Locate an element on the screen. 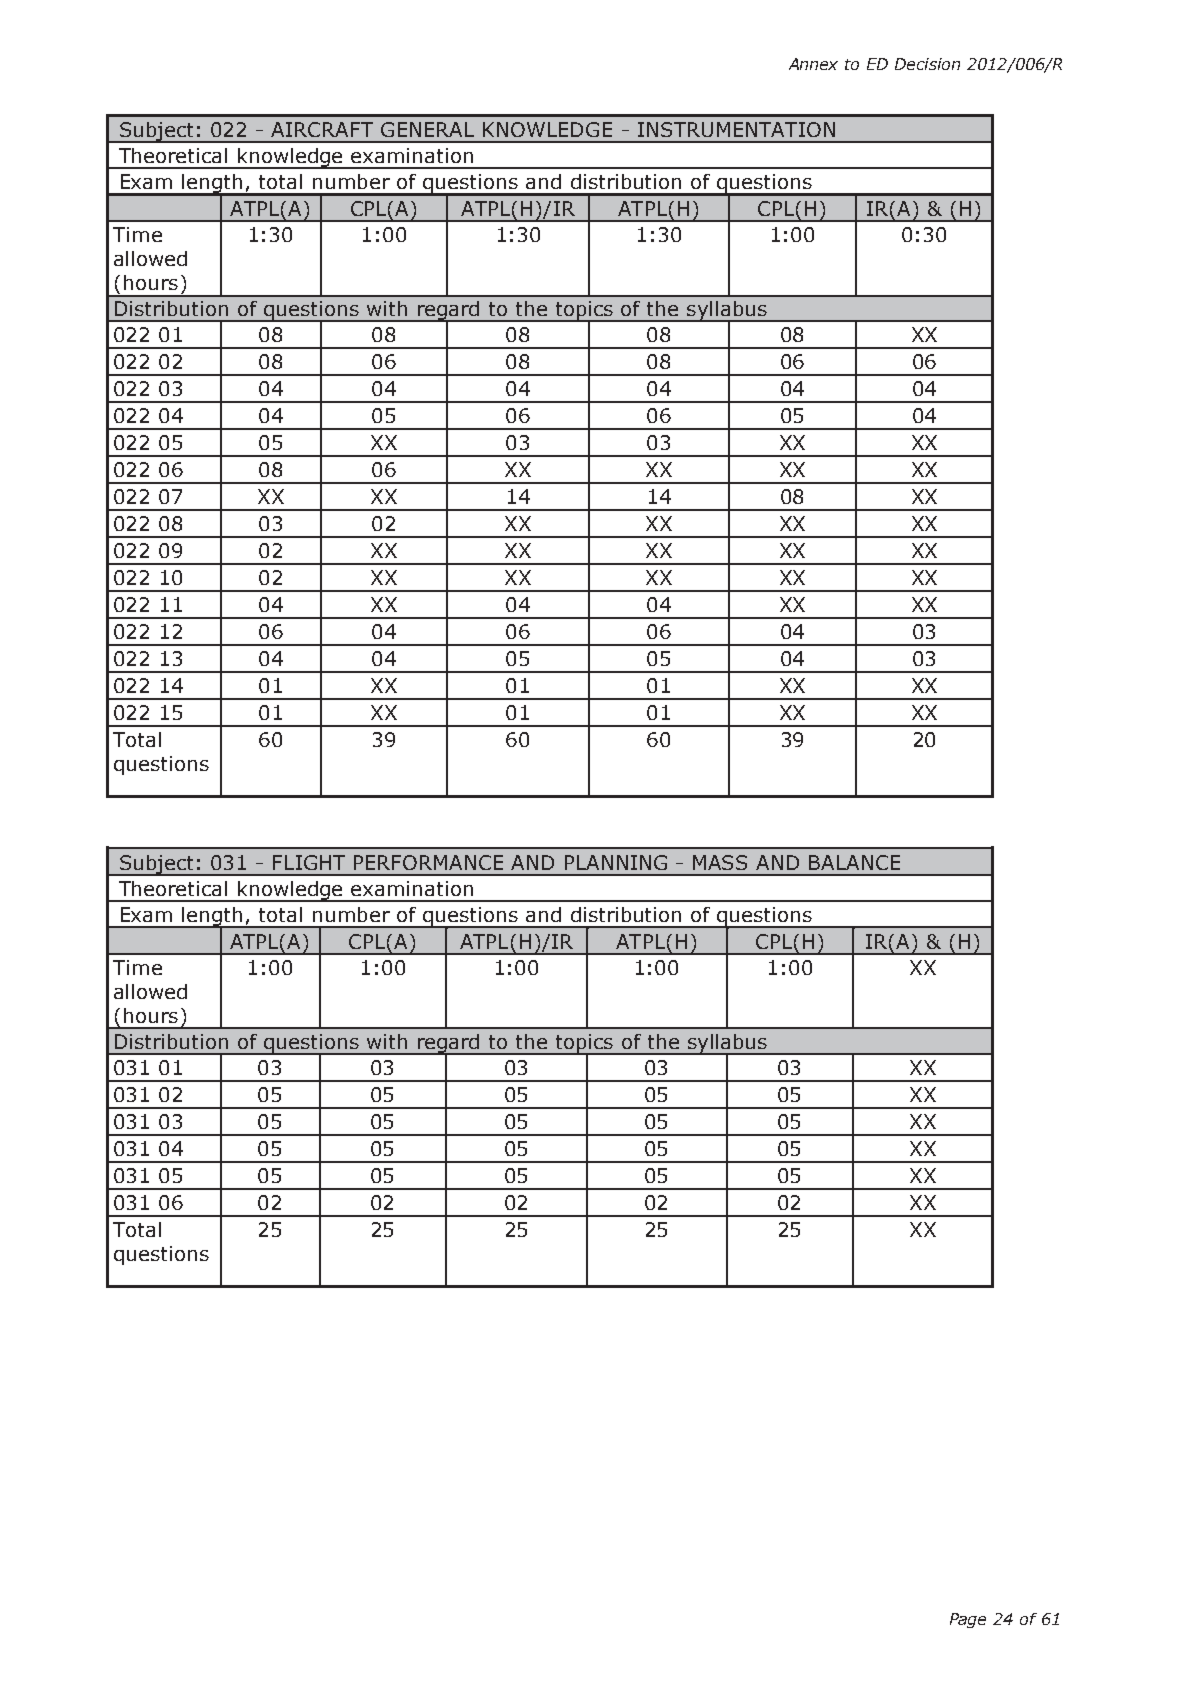 This screenshot has width=1191, height=1685. Decision is located at coordinates (927, 64).
